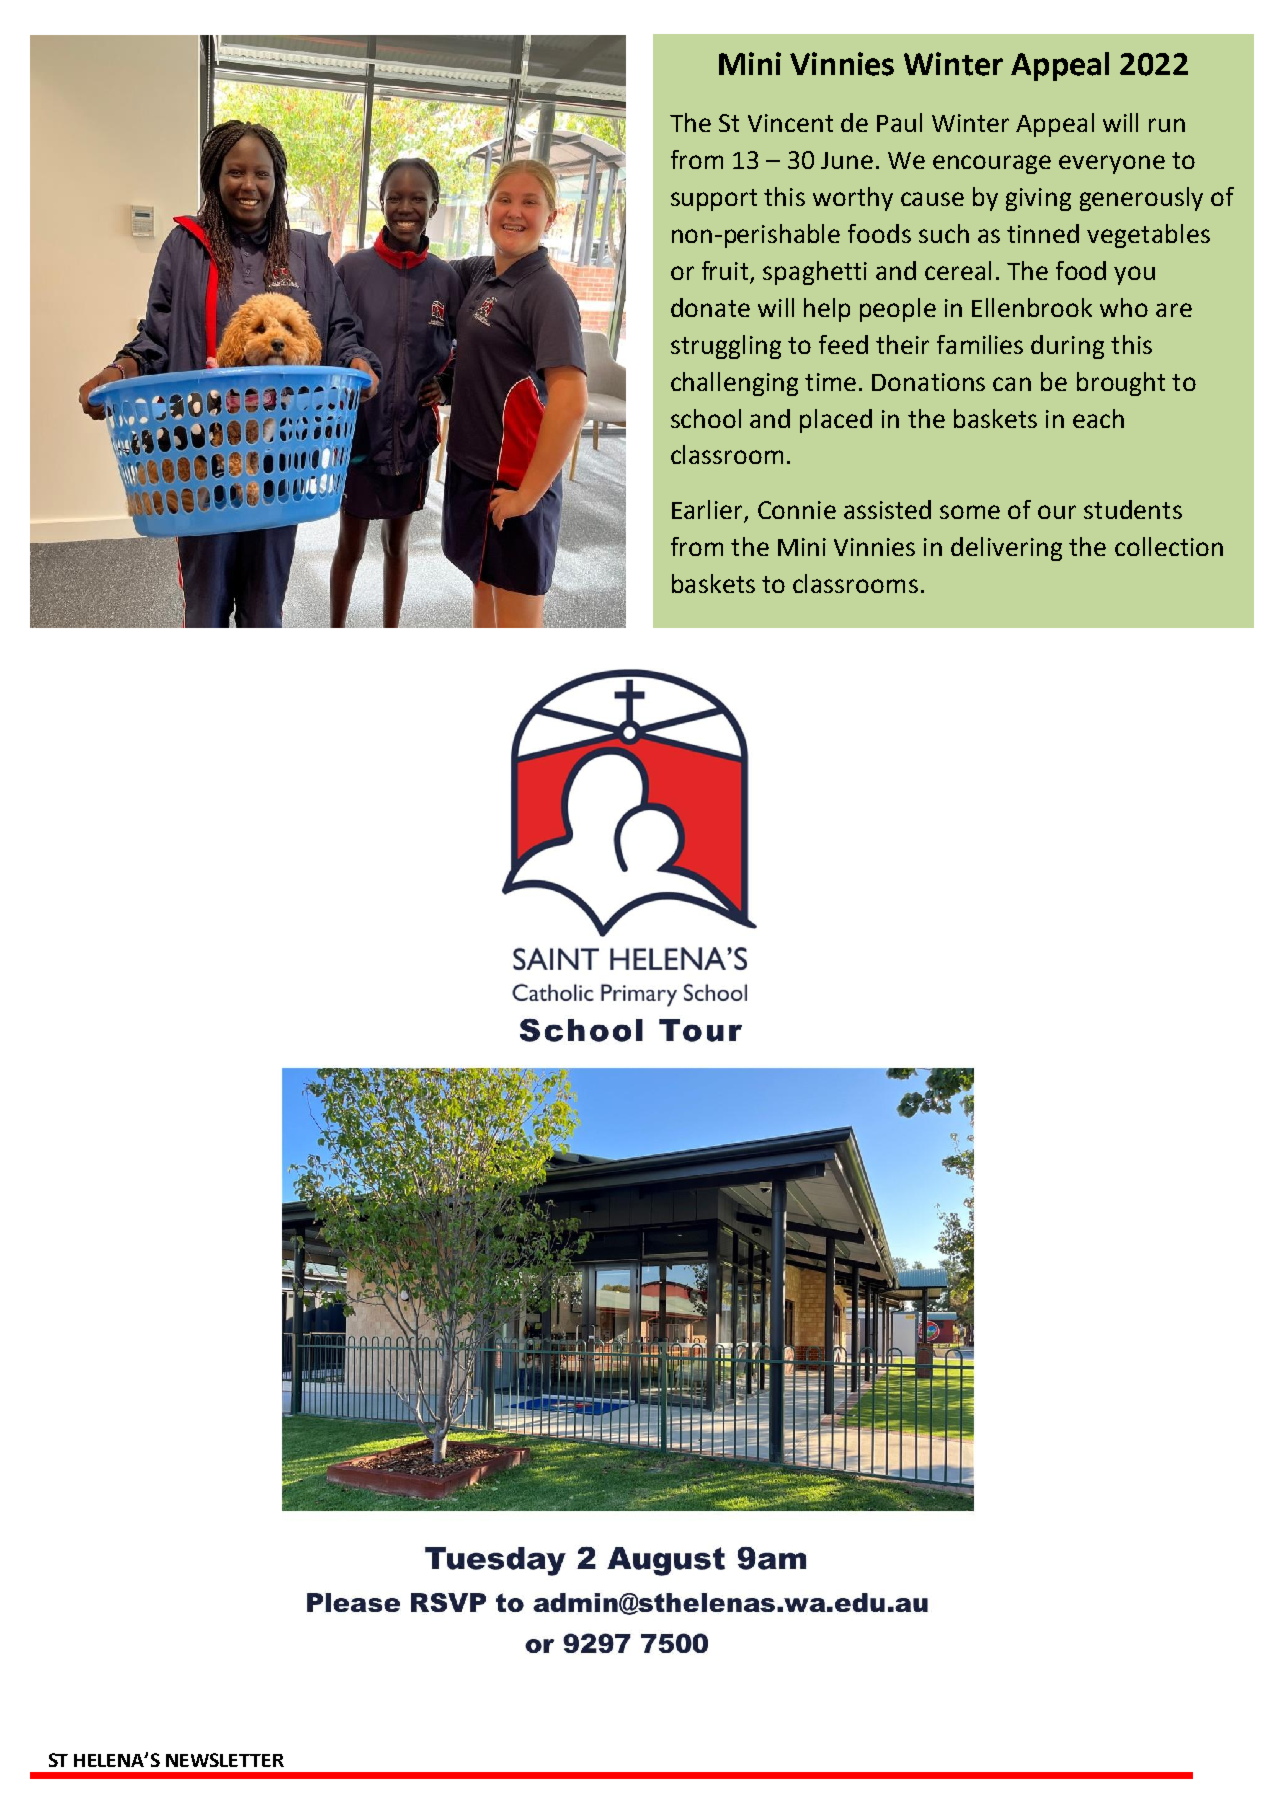 Image resolution: width=1284 pixels, height=1816 pixels. What do you see at coordinates (1098, 418) in the screenshot?
I see `each` at bounding box center [1098, 418].
